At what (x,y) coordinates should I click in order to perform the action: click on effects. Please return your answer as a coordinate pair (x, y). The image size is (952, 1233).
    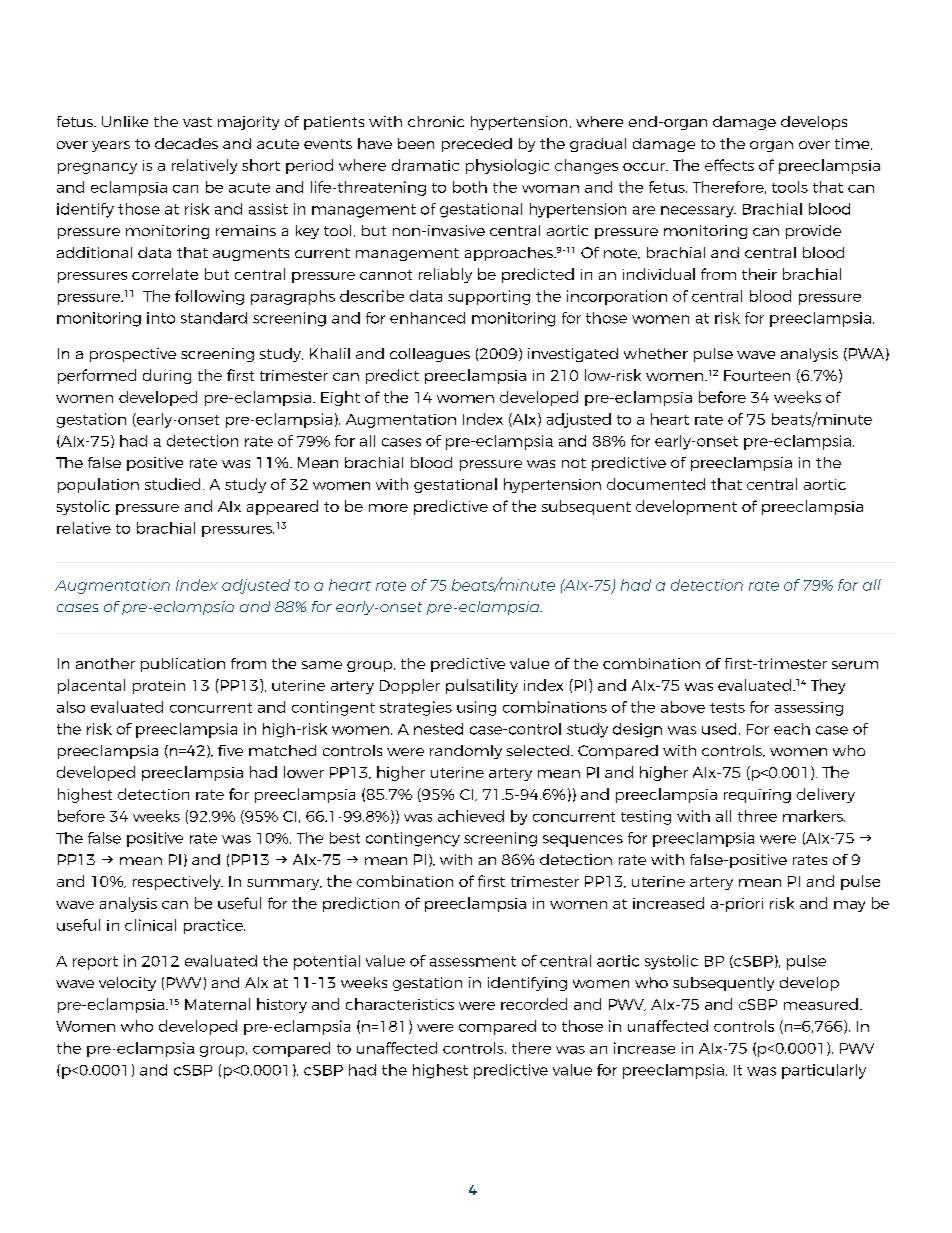
    Looking at the image, I should click on (729, 165).
